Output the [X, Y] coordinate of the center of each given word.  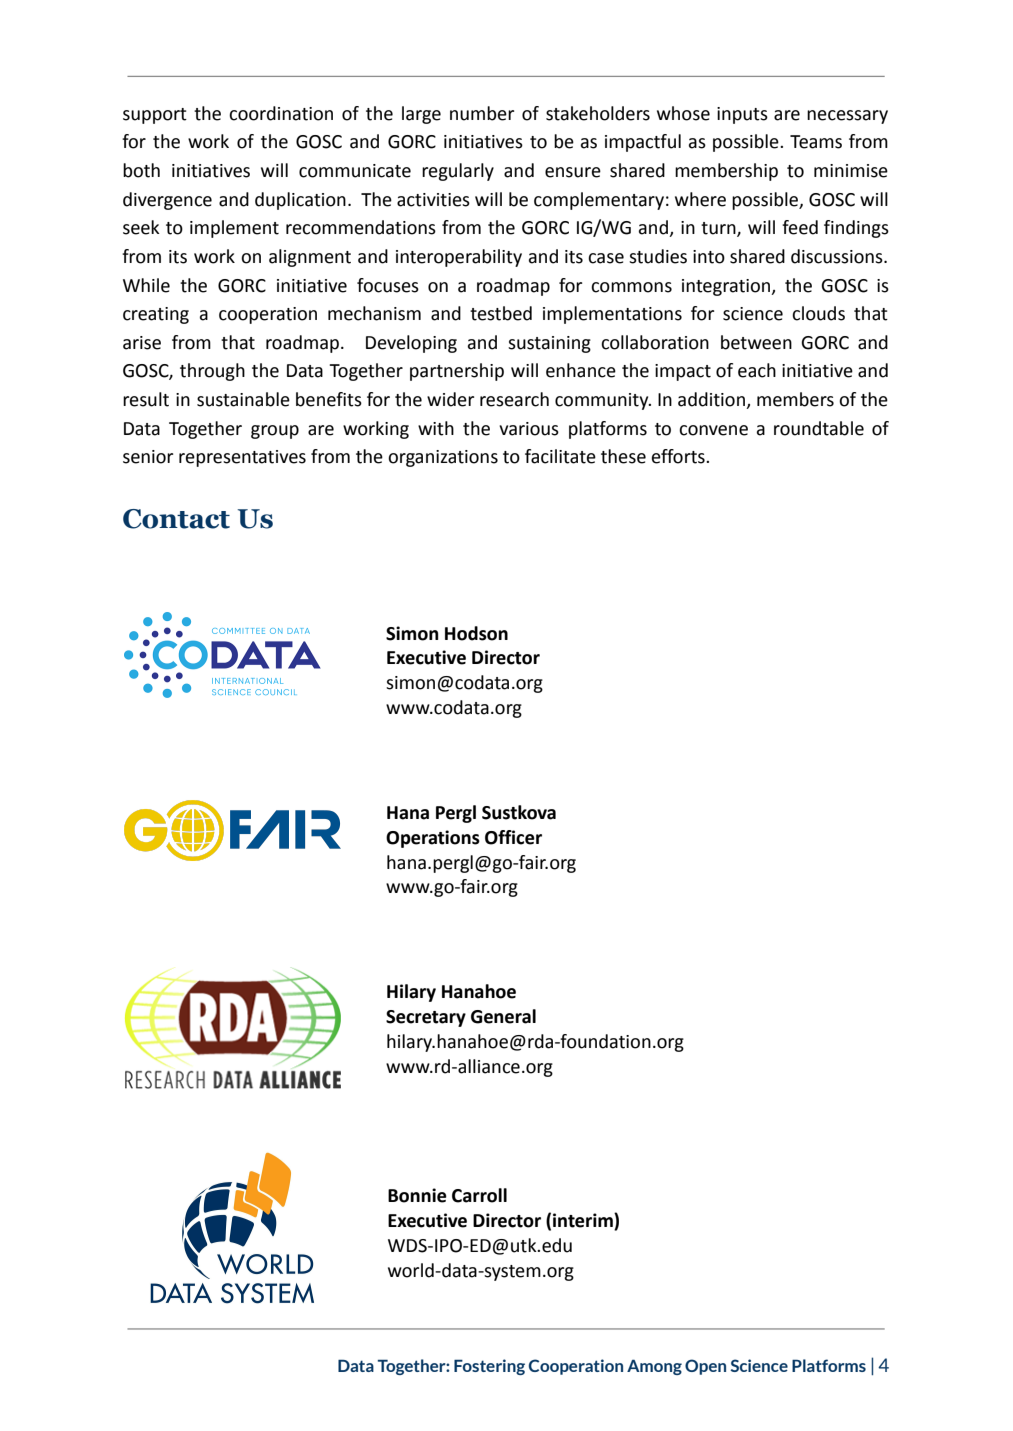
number [482, 113]
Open [705, 1367]
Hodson [476, 633]
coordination [281, 113]
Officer [513, 837]
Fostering [489, 1367]
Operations [433, 839]
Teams [816, 142]
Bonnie [417, 1195]
